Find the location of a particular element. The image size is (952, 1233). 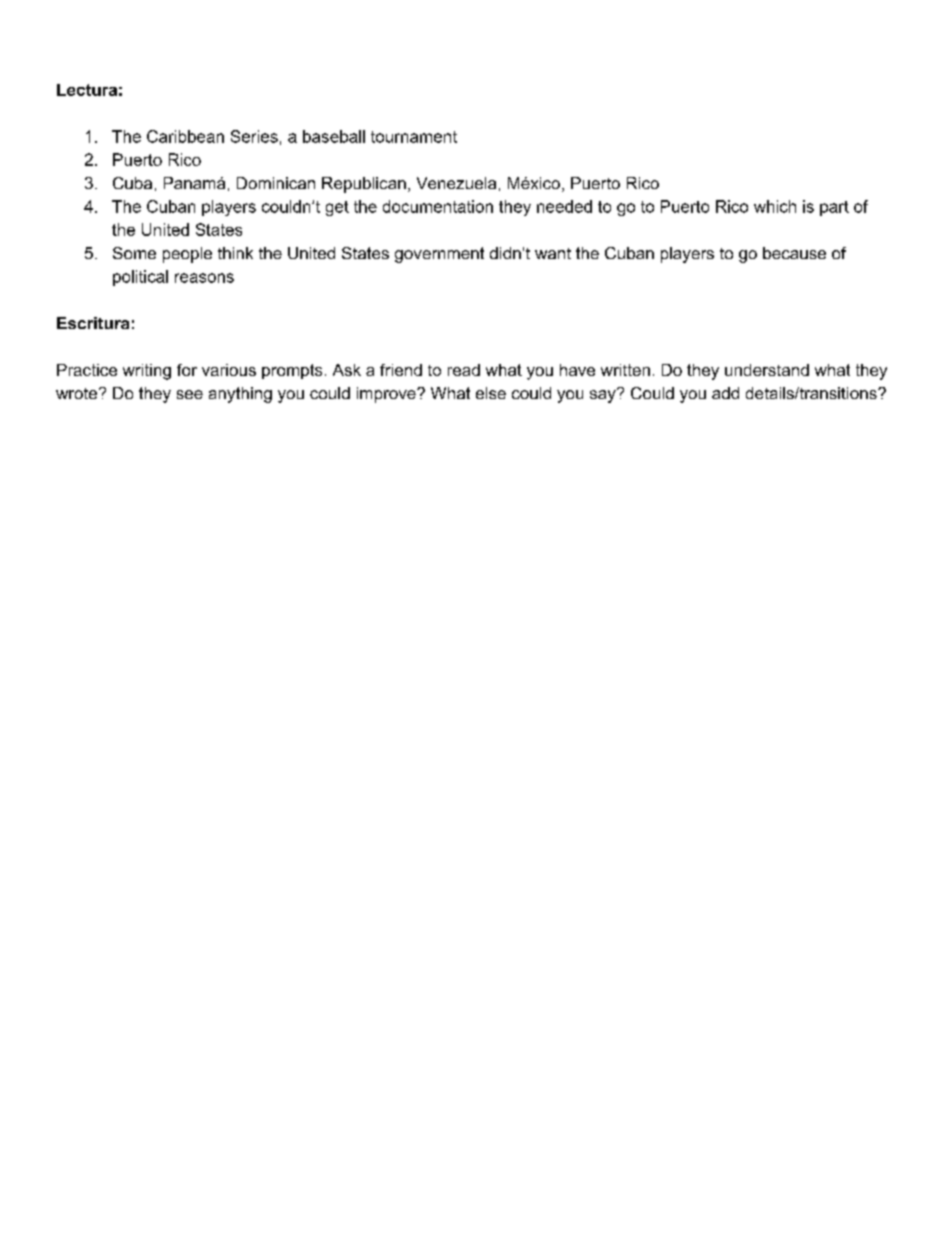

tournament is located at coordinates (414, 137).
